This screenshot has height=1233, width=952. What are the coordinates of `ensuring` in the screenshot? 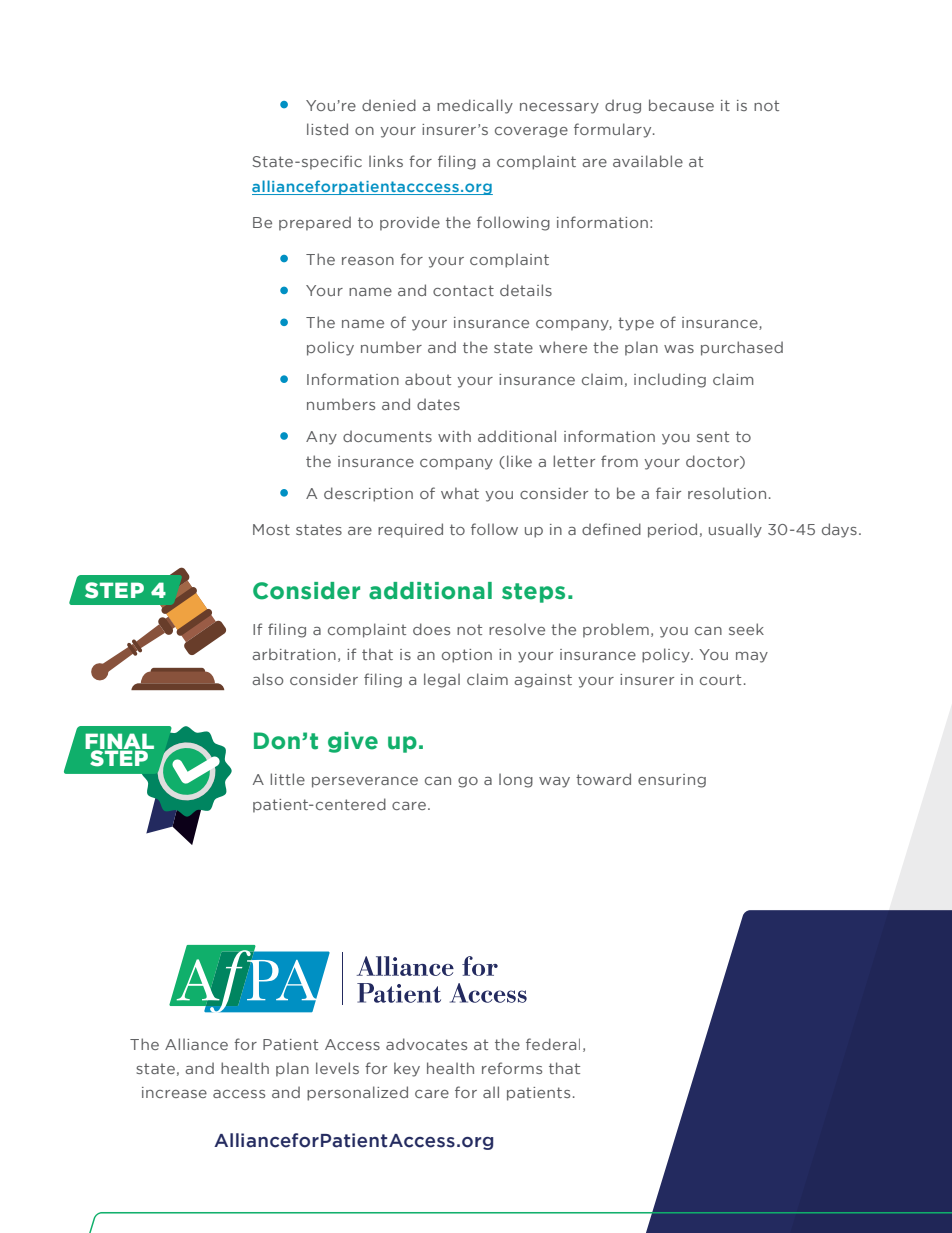 It's located at (672, 781).
